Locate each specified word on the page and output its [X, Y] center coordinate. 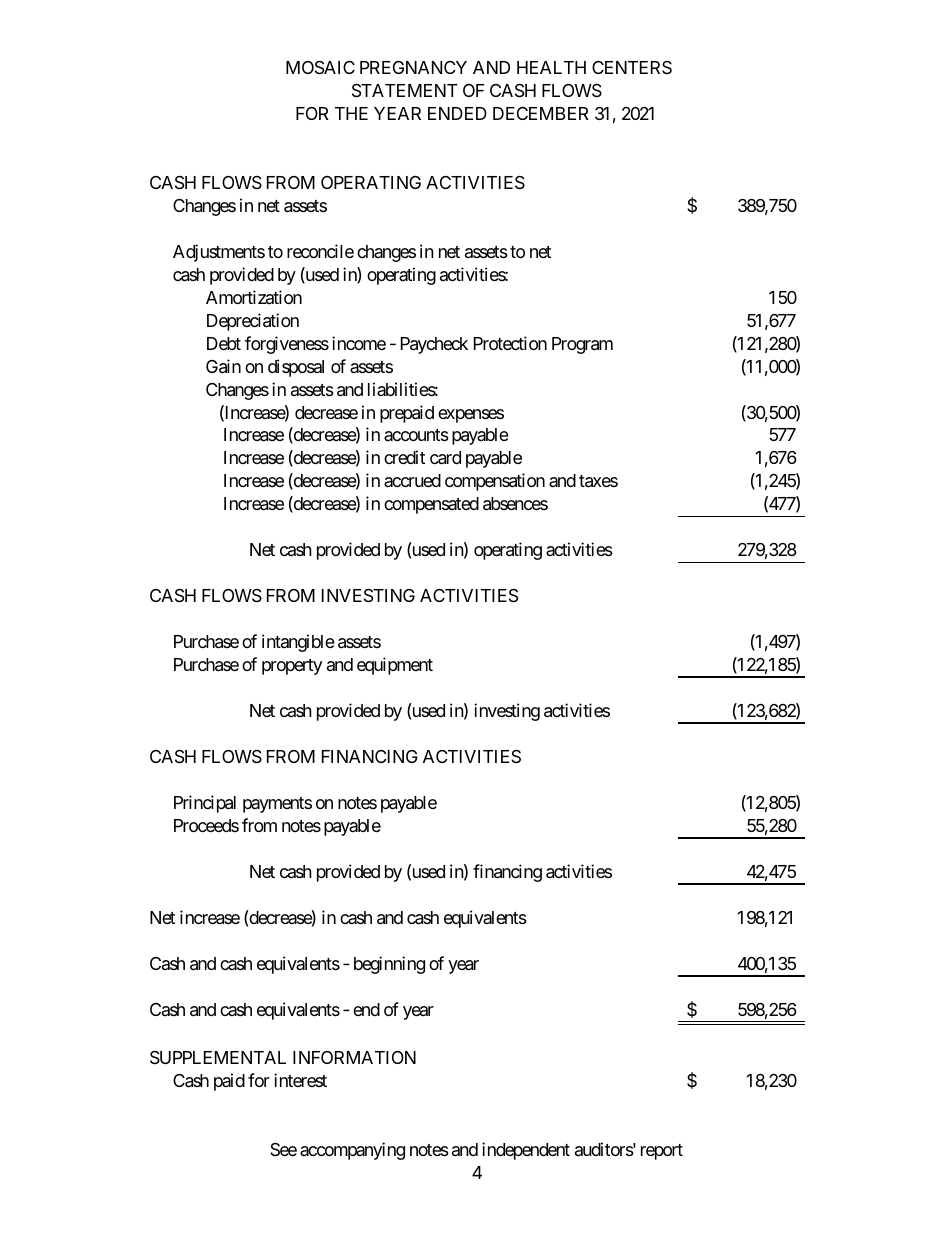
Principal [205, 804]
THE [351, 113]
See [283, 1149]
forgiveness [287, 345]
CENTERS [632, 67]
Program [582, 345]
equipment [395, 666]
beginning [389, 965]
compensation [495, 482]
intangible [298, 643]
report [662, 1152]
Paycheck [434, 345]
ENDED [457, 113]
